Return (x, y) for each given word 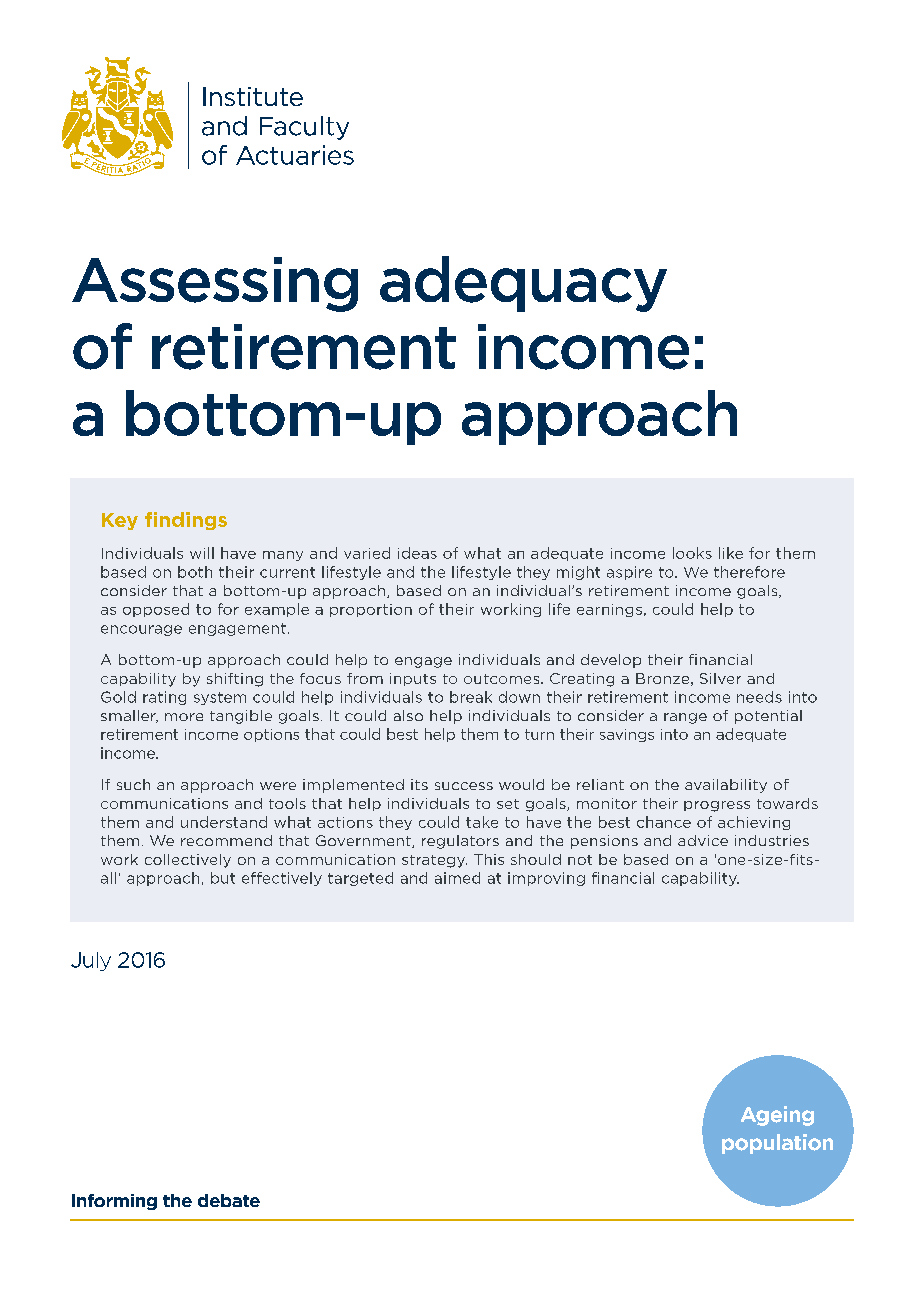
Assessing (215, 284)
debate (229, 1200)
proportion (371, 610)
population (777, 1144)
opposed (156, 610)
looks (692, 553)
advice (703, 840)
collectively (188, 861)
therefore (749, 572)
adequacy (523, 284)
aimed (457, 878)
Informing (114, 1202)
